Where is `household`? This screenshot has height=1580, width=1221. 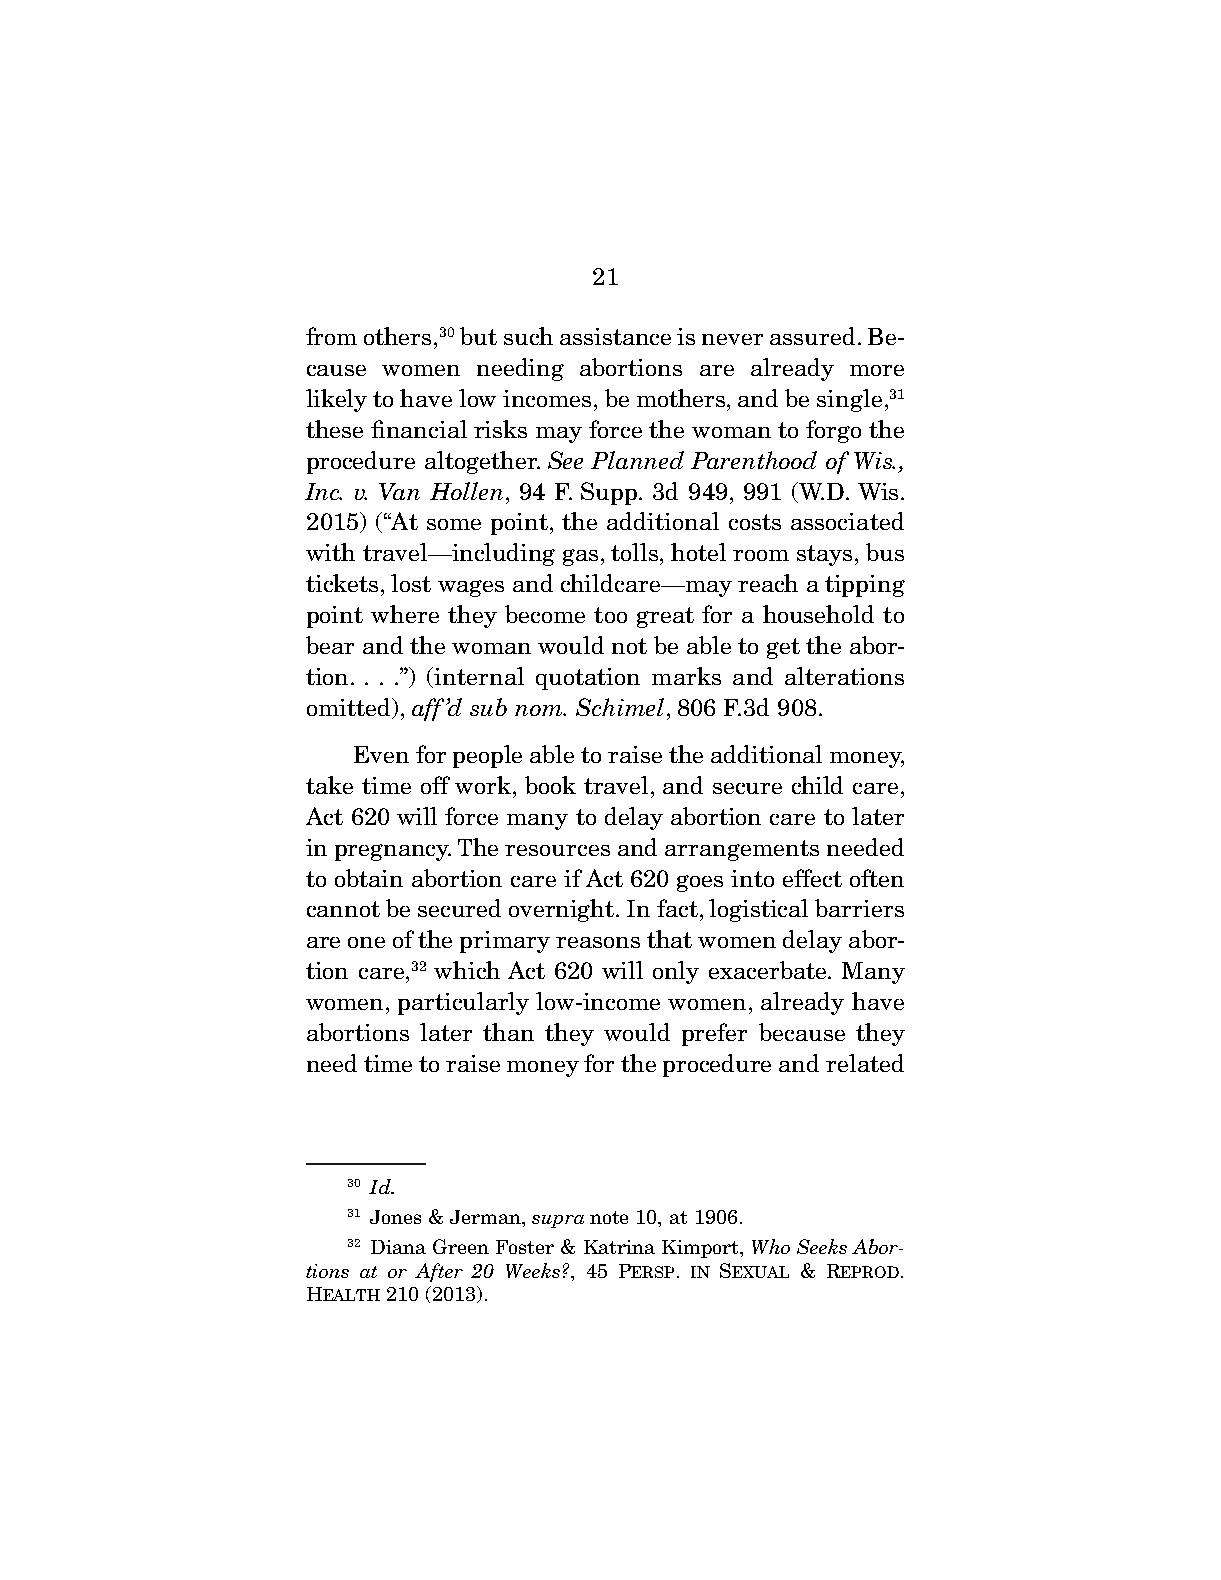 household is located at coordinates (818, 614).
